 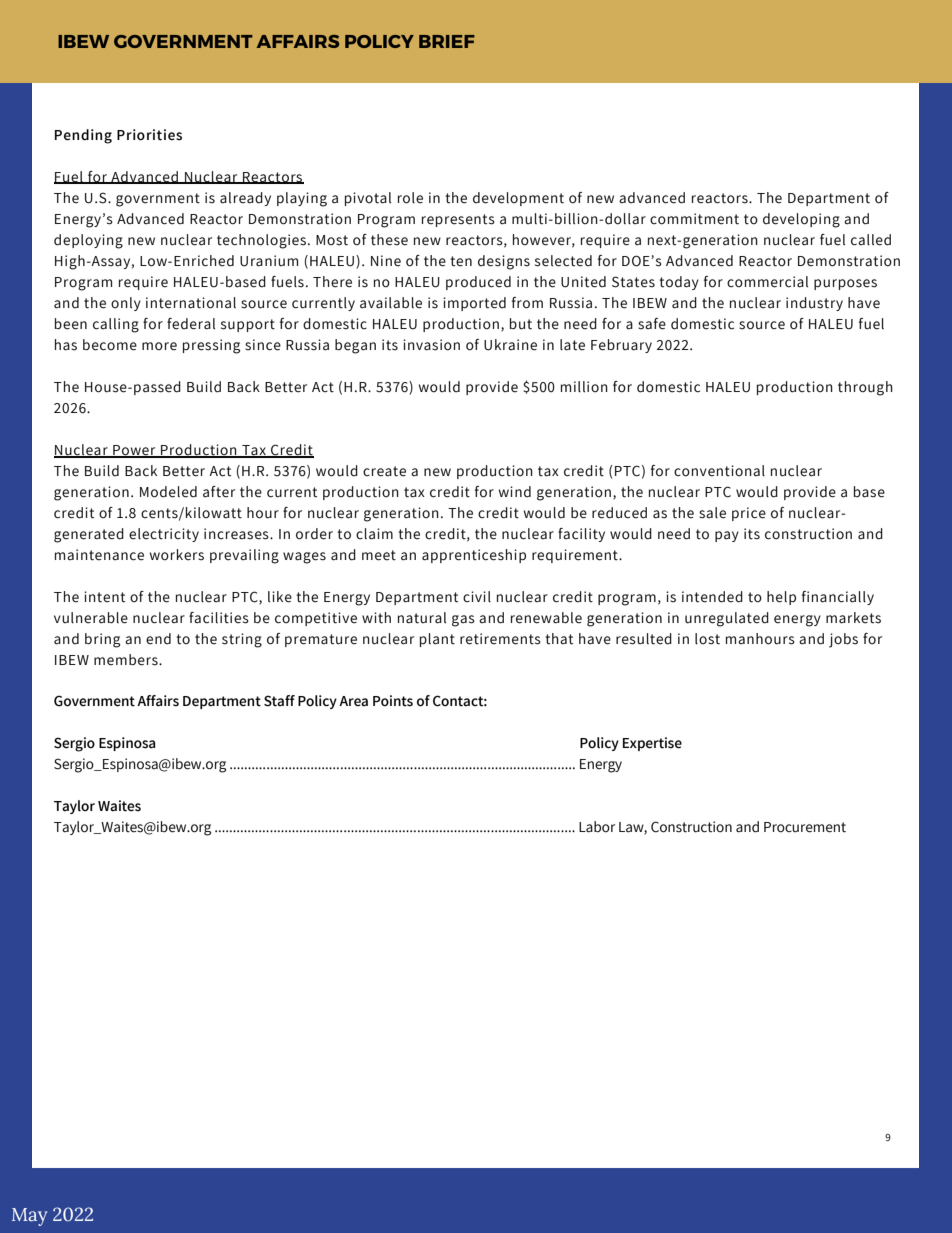 I want to click on BRIEF, so click(x=447, y=41).
